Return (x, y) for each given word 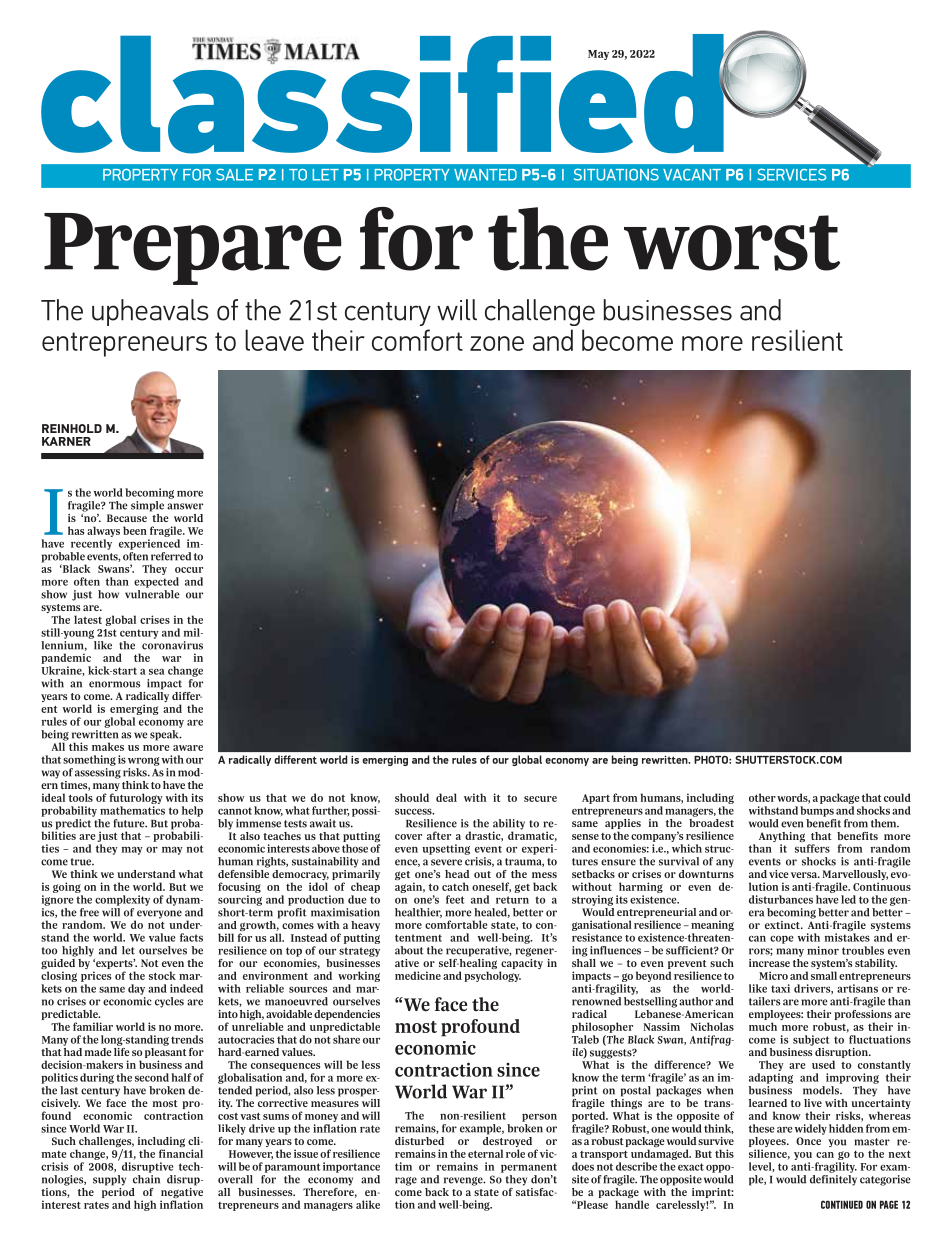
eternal (485, 1153)
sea (156, 672)
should (412, 797)
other (762, 797)
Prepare (193, 249)
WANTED (485, 175)
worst (732, 243)
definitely (833, 1180)
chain (146, 1179)
